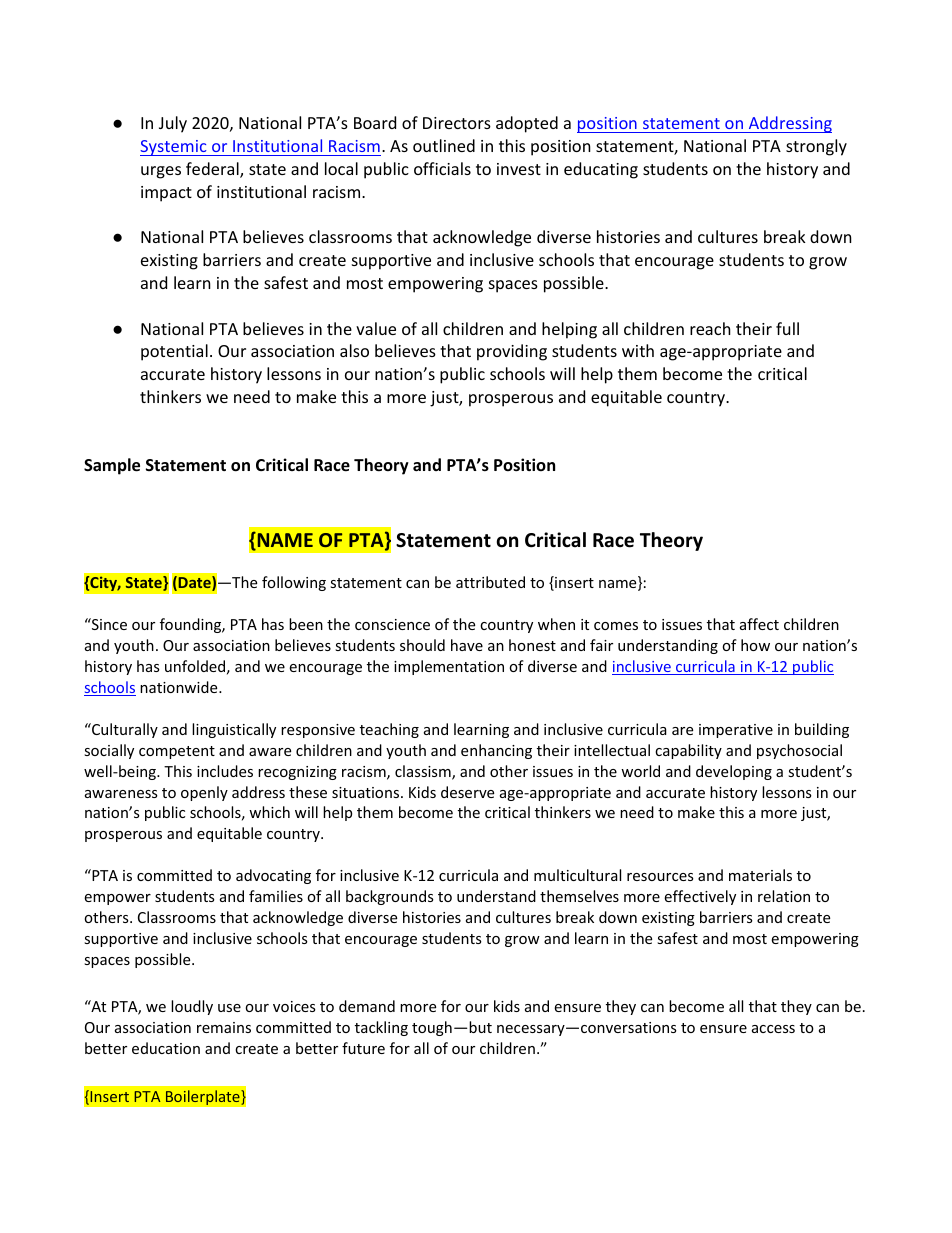 Image resolution: width=952 pixels, height=1233 pixels. I want to click on loudly, so click(192, 1007).
